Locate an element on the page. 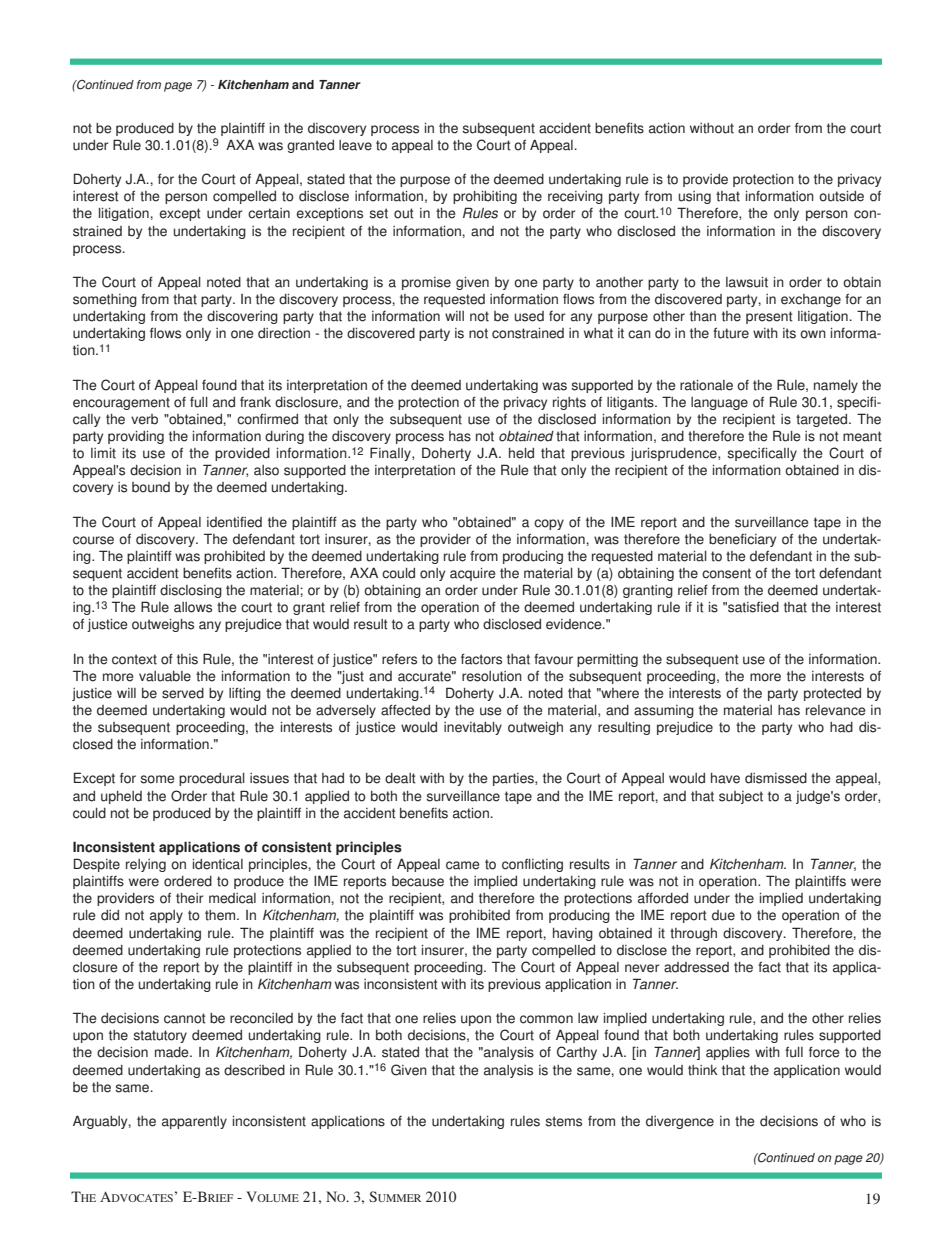  outside is located at coordinates (841, 196).
